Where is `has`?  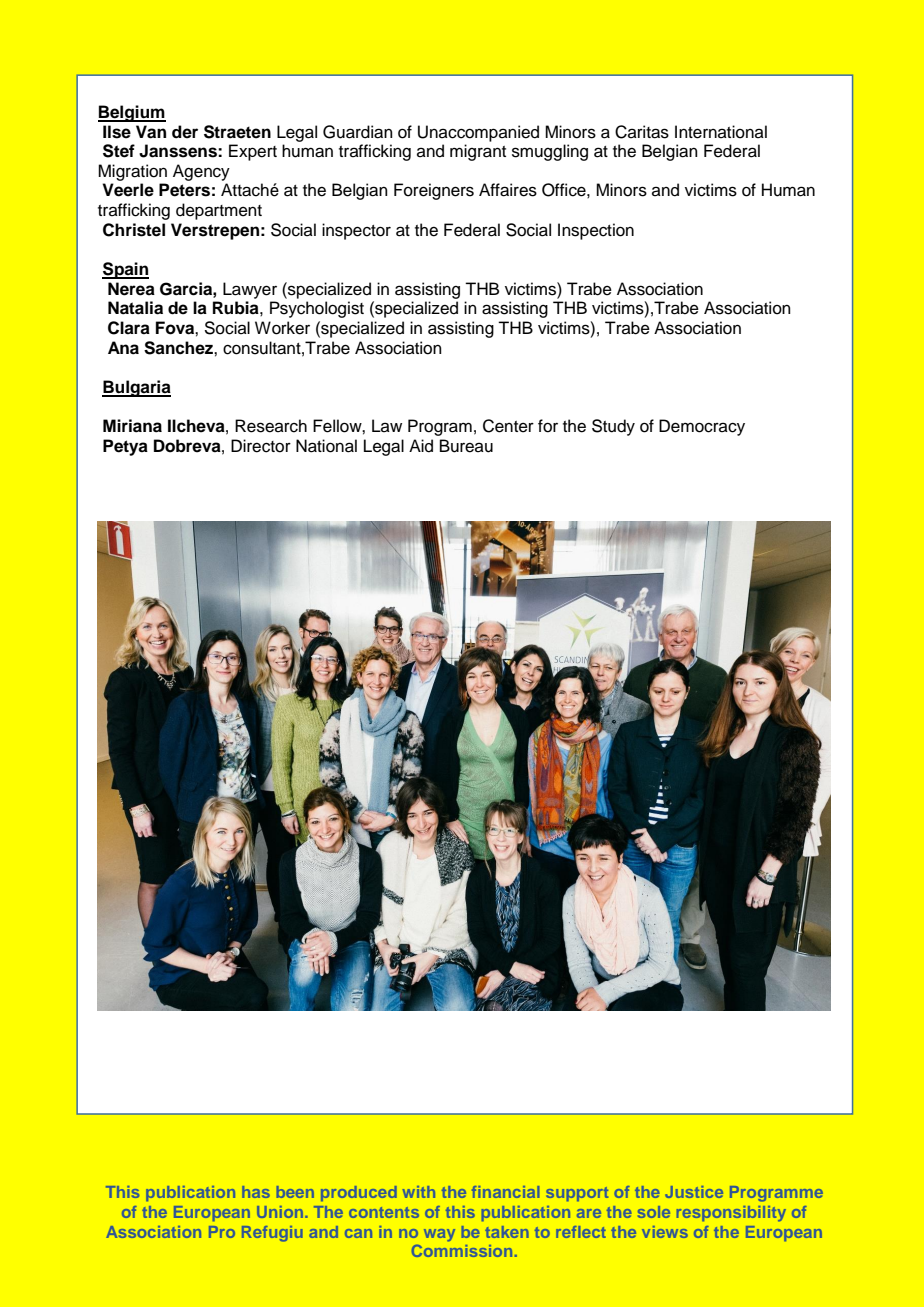
has is located at coordinates (256, 1192).
